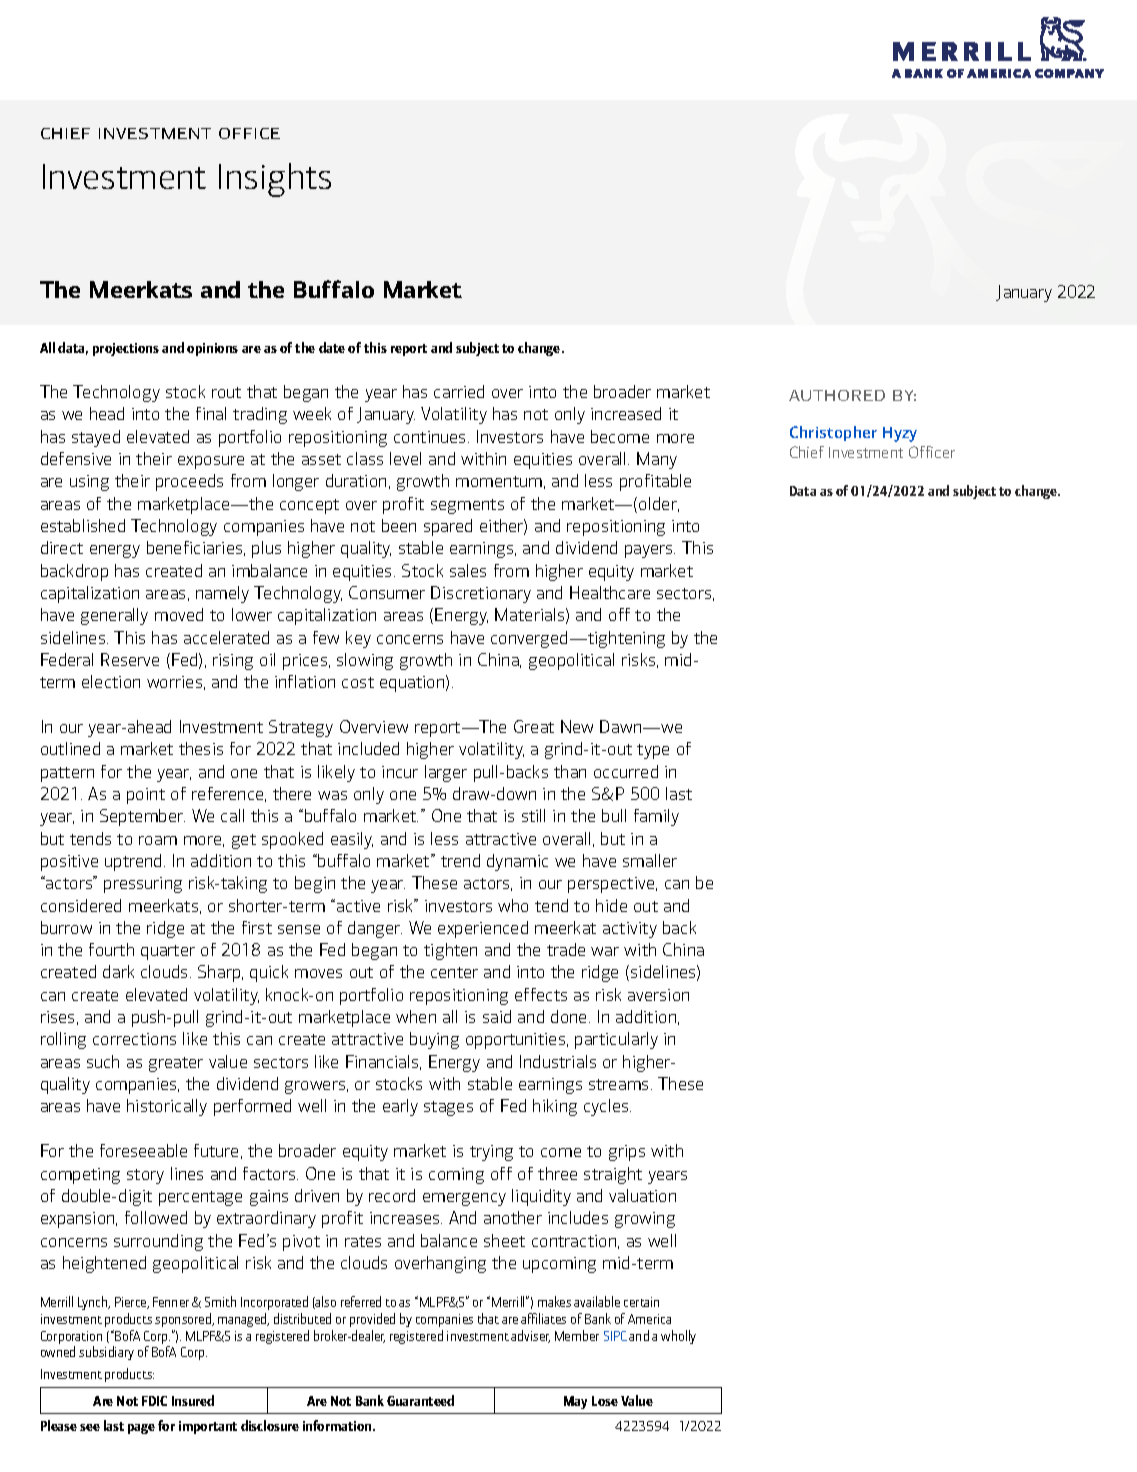  I want to click on Guaranteed, so click(420, 1400).
